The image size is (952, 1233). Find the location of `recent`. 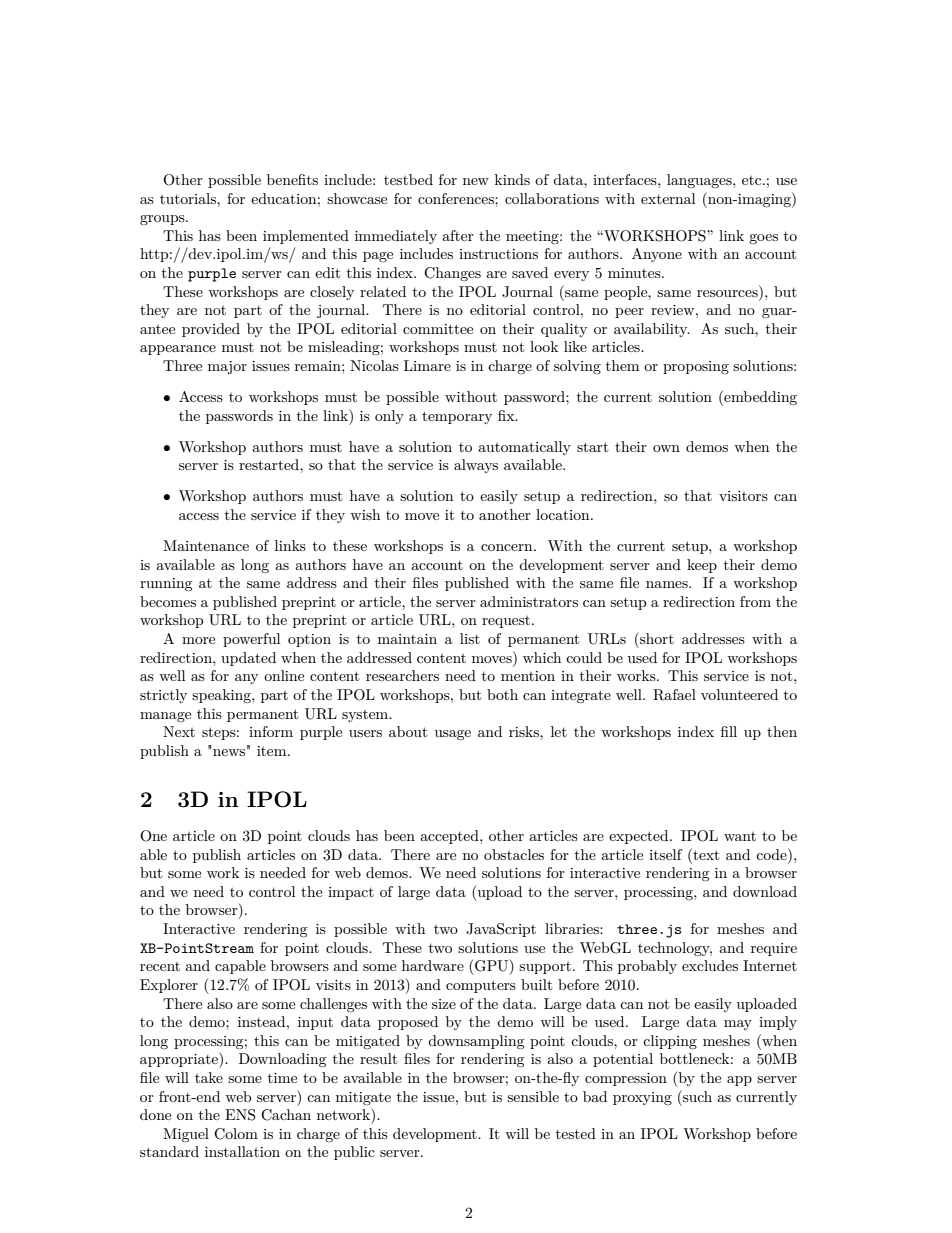

recent is located at coordinates (160, 966).
